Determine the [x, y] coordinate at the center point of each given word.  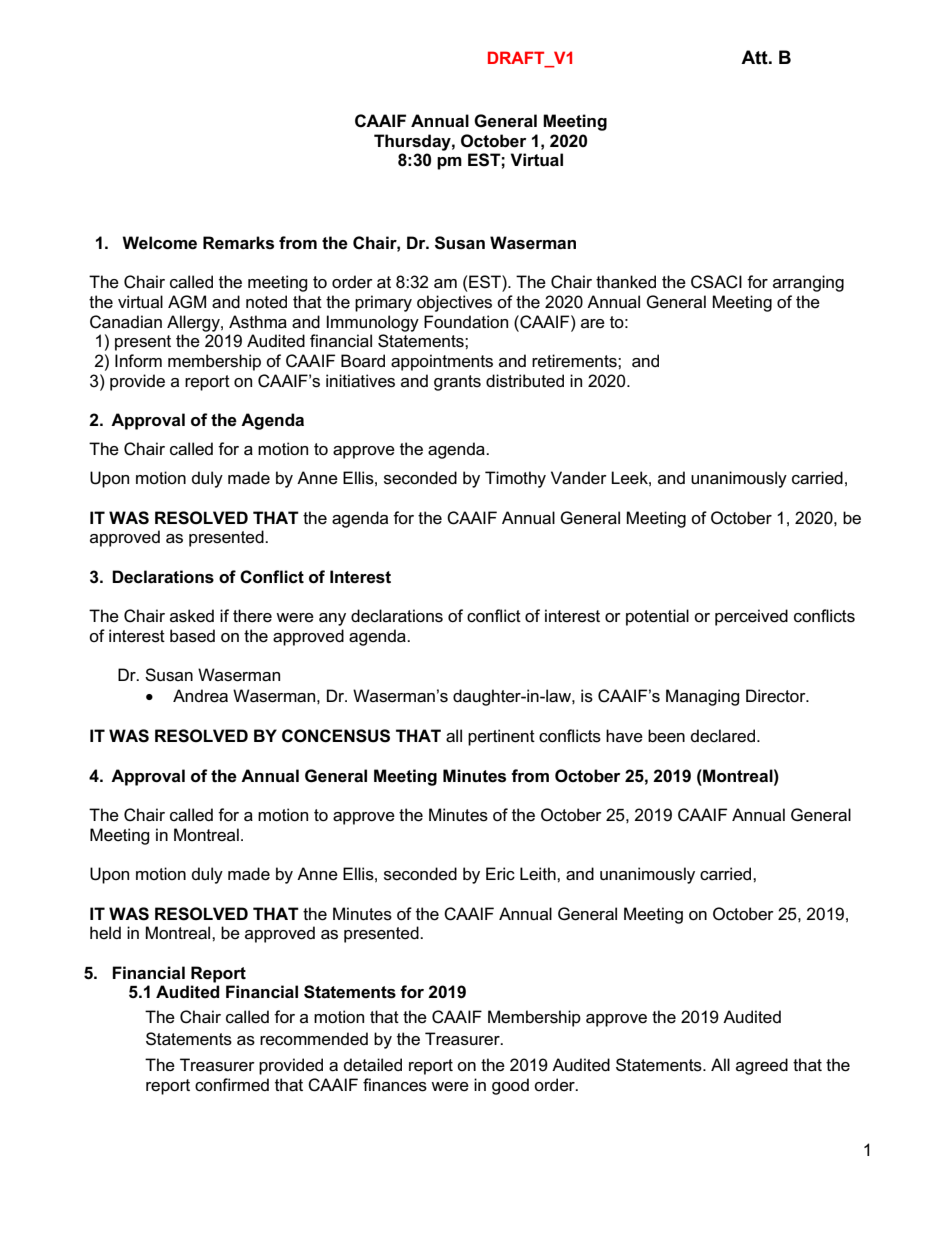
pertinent [501, 737]
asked [192, 616]
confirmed [232, 1085]
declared [723, 736]
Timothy [515, 479]
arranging [808, 283]
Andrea [200, 696]
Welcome [159, 243]
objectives [454, 303]
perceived [751, 617]
